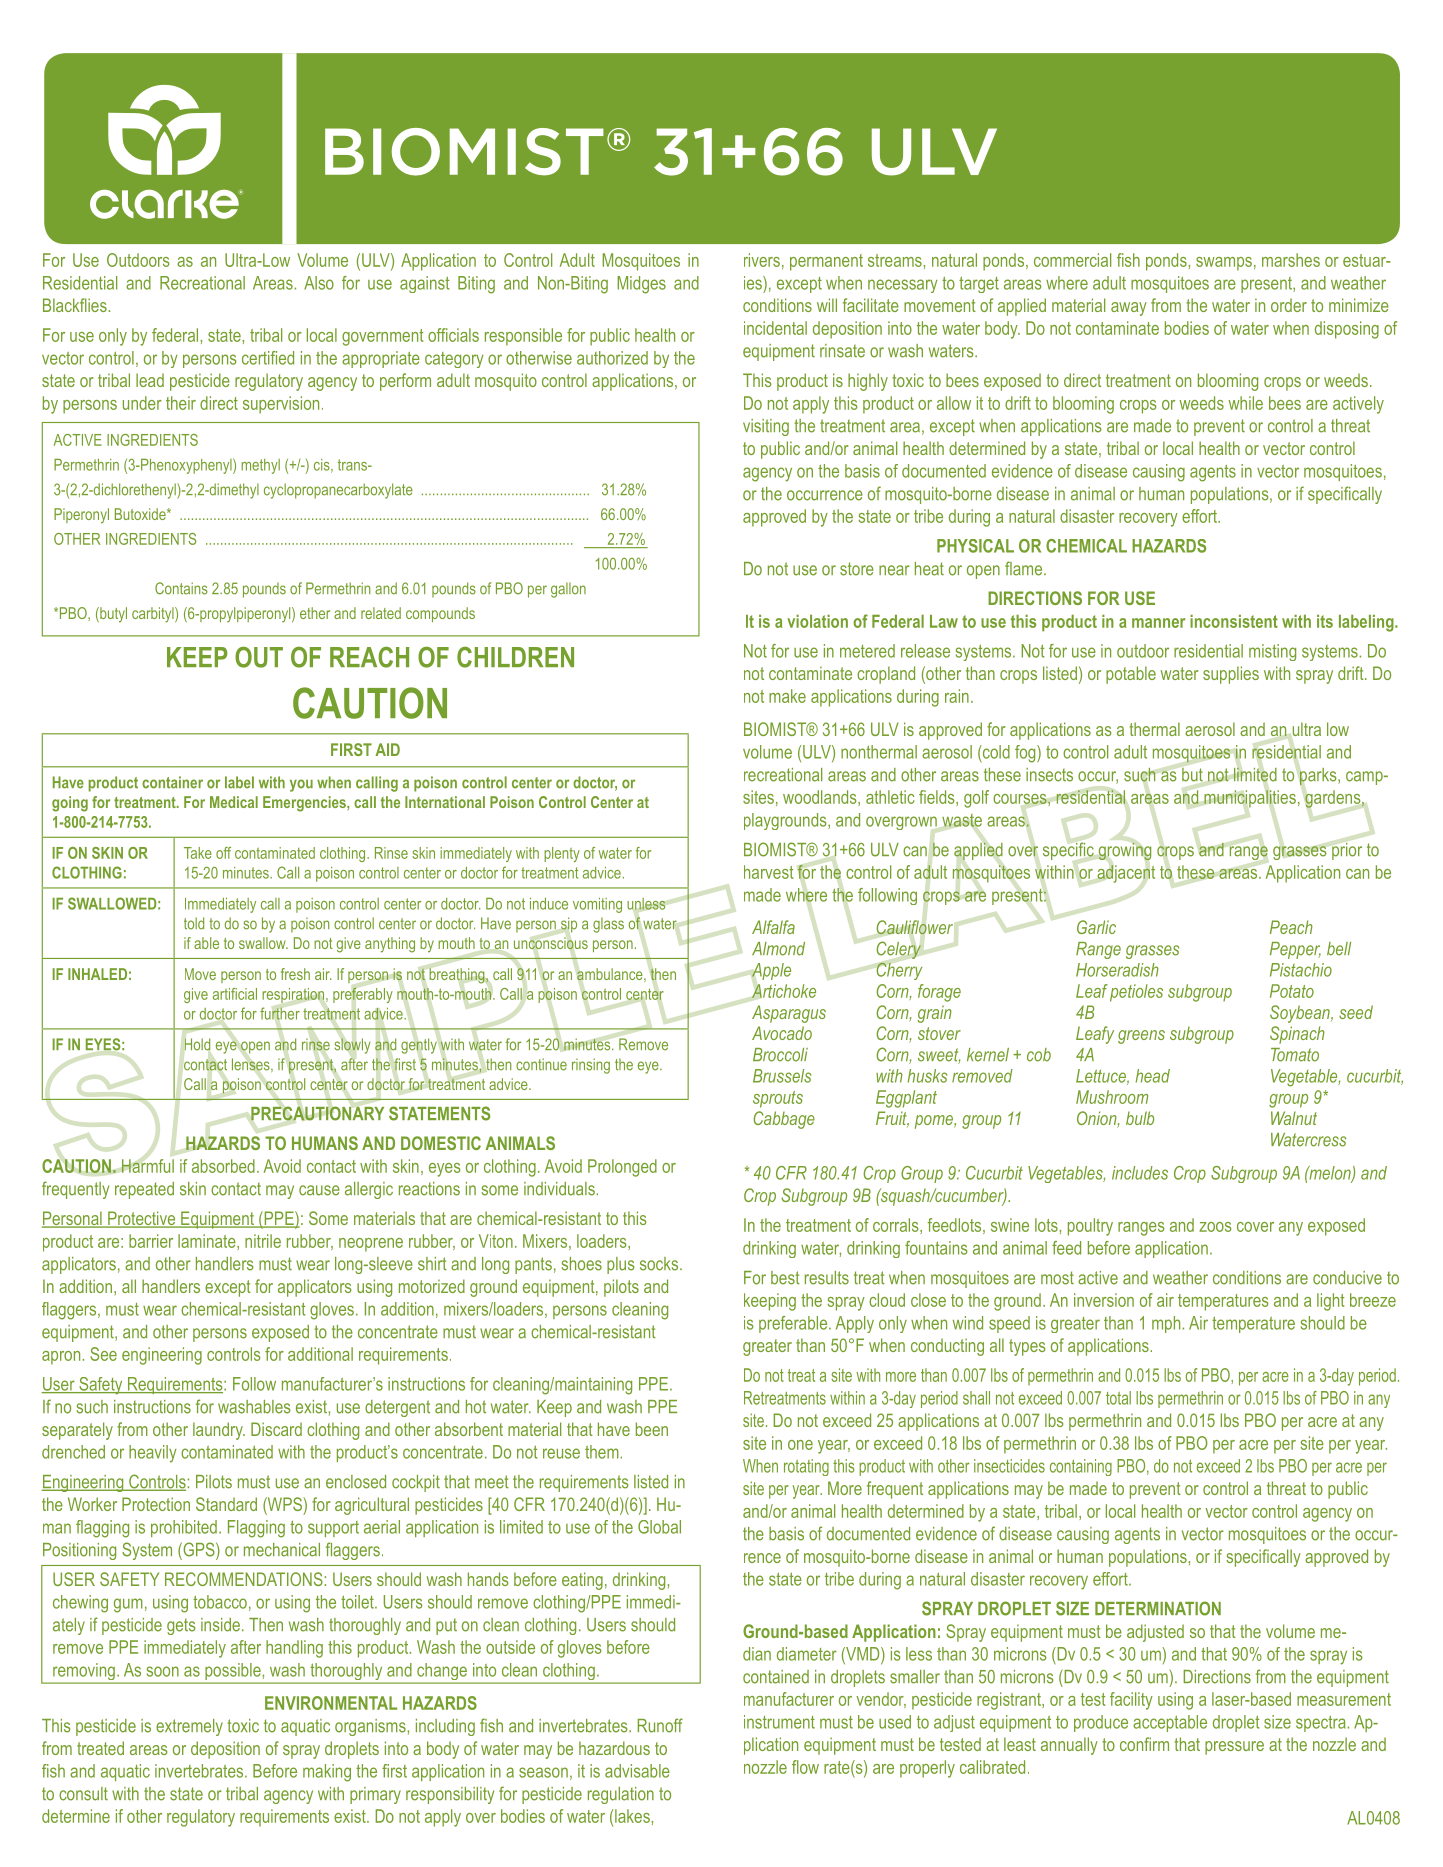 The height and width of the screenshot is (1867, 1443). I want to click on Hold, so click(197, 1044).
